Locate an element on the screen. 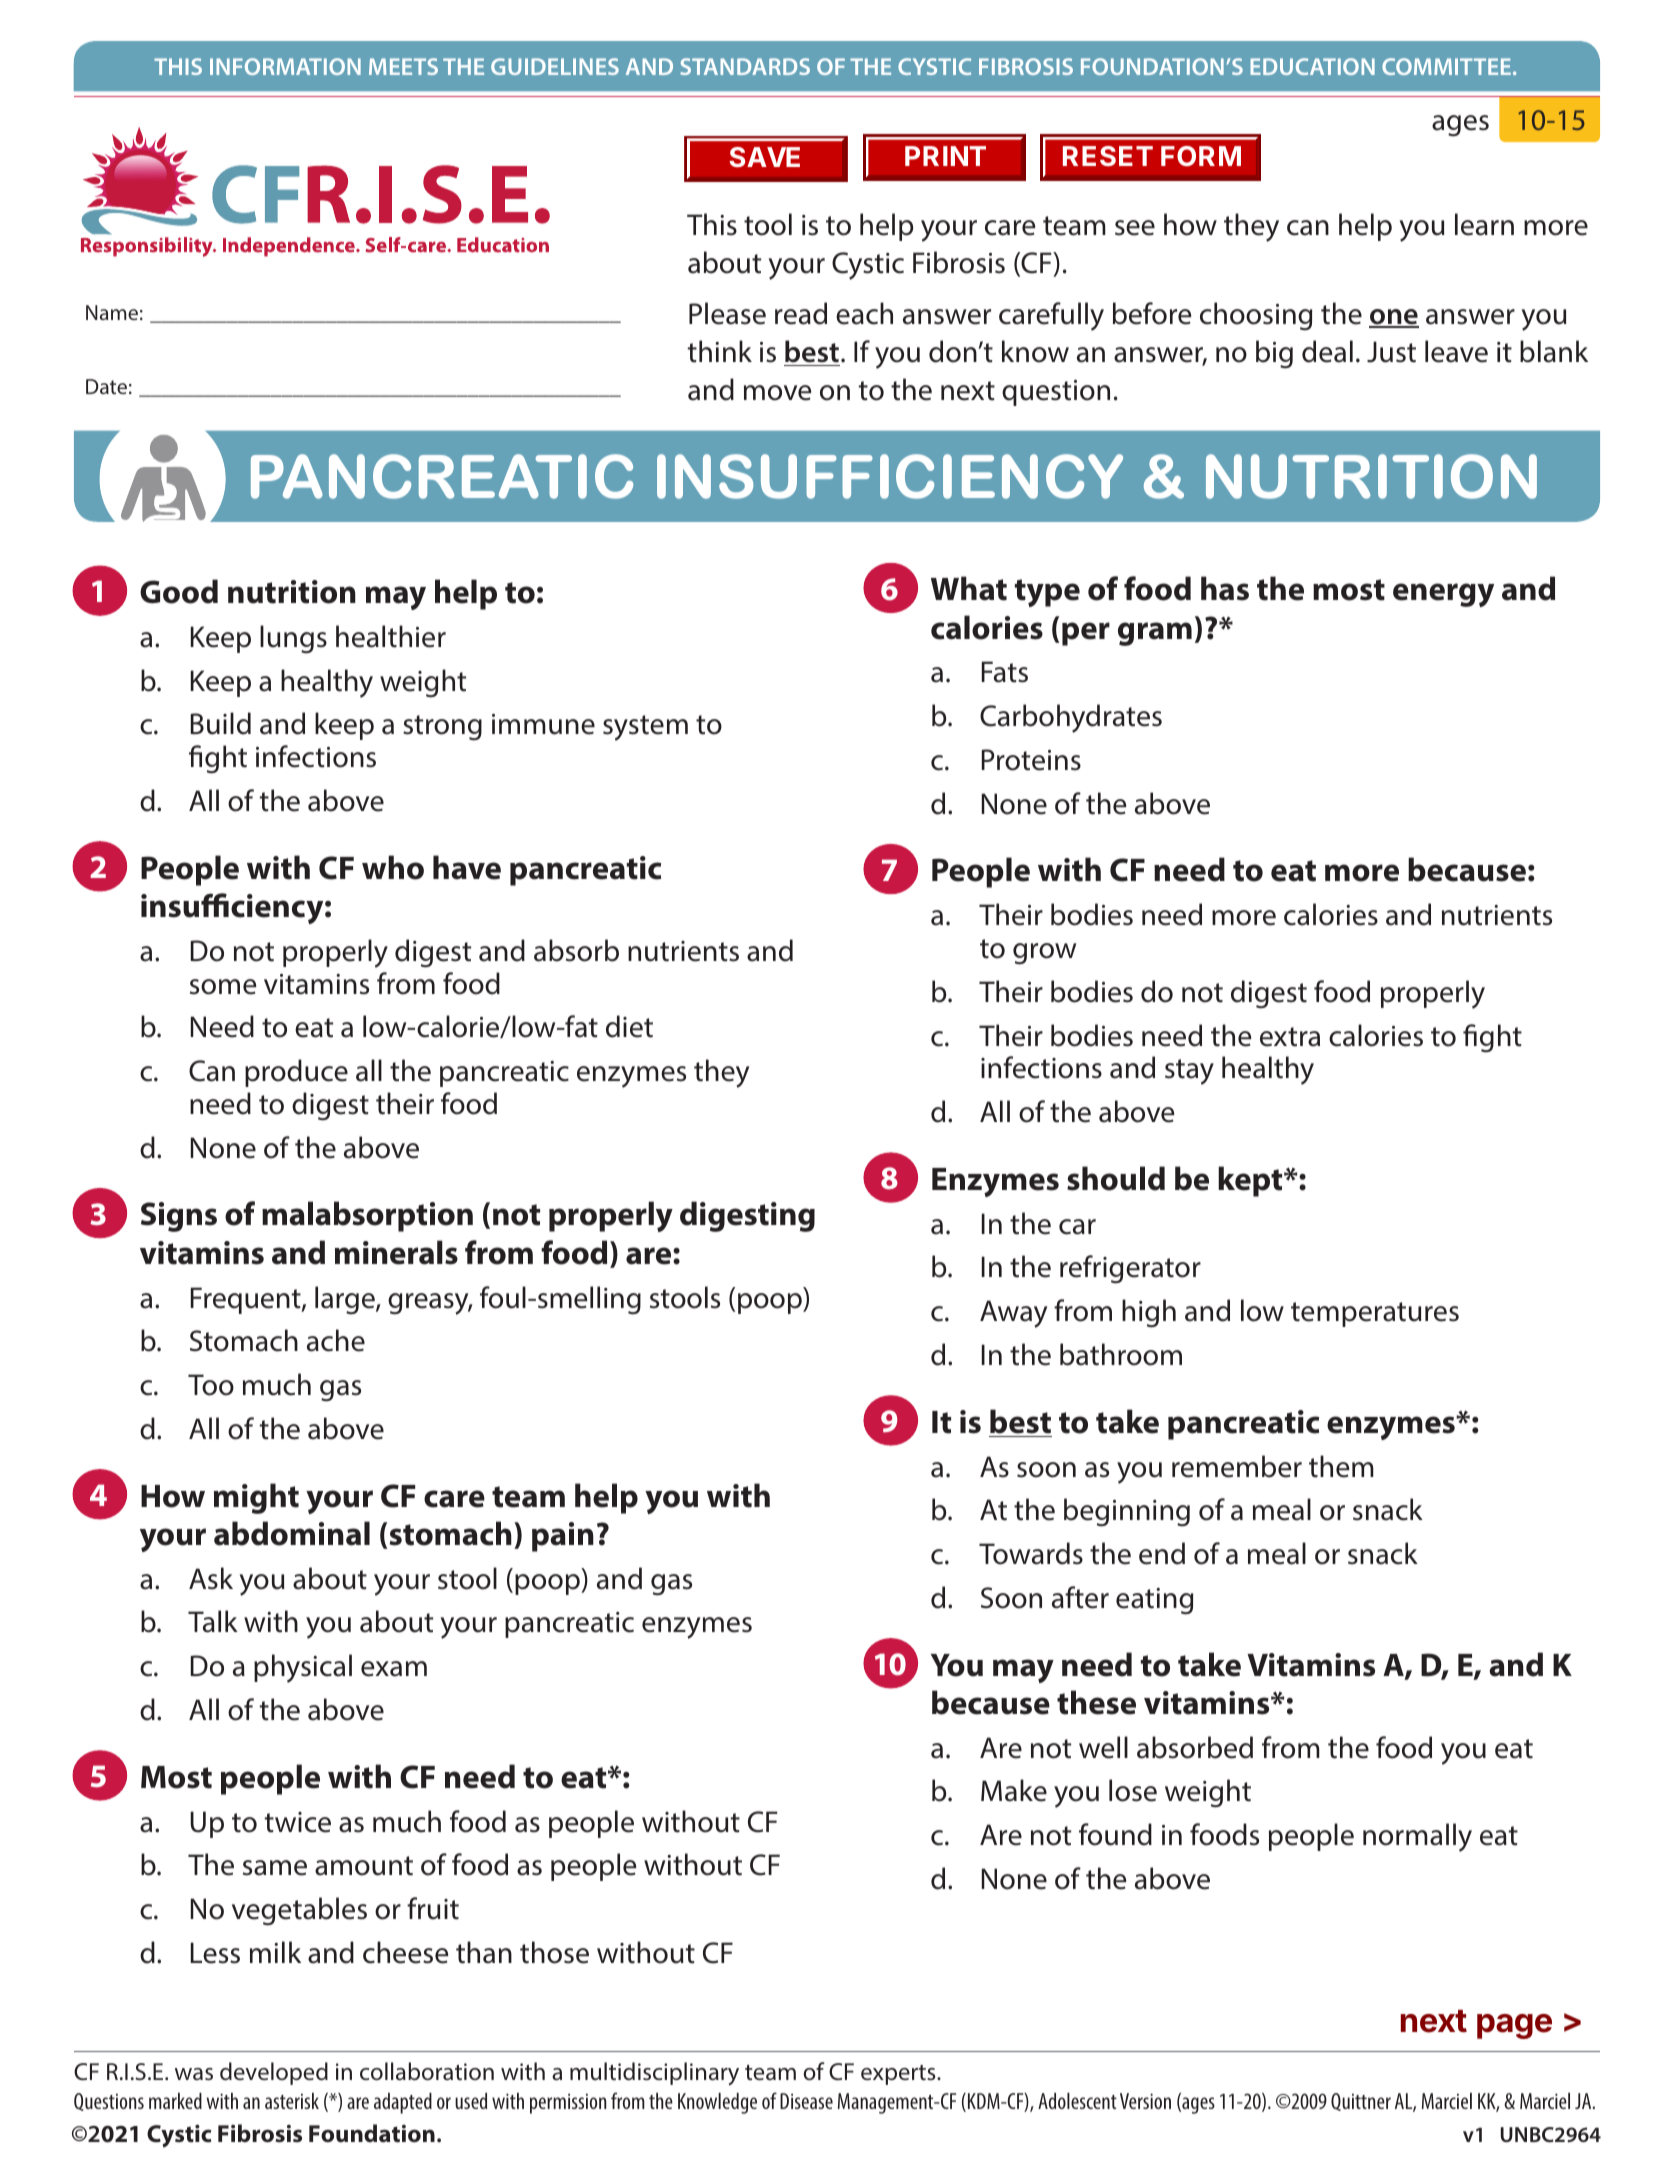  experts is located at coordinates (899, 2075).
